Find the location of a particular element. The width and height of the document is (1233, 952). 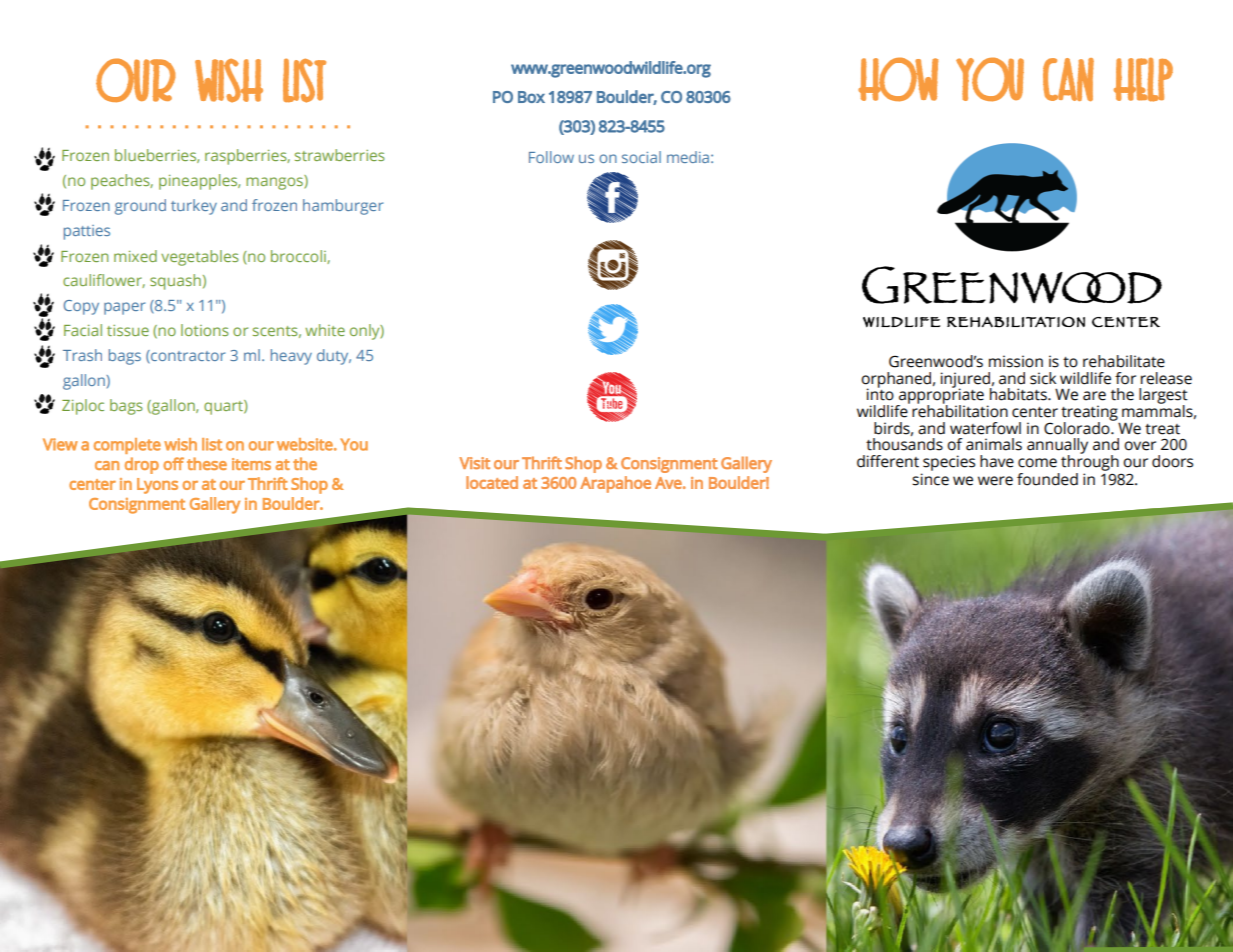

sick is located at coordinates (1043, 378).
